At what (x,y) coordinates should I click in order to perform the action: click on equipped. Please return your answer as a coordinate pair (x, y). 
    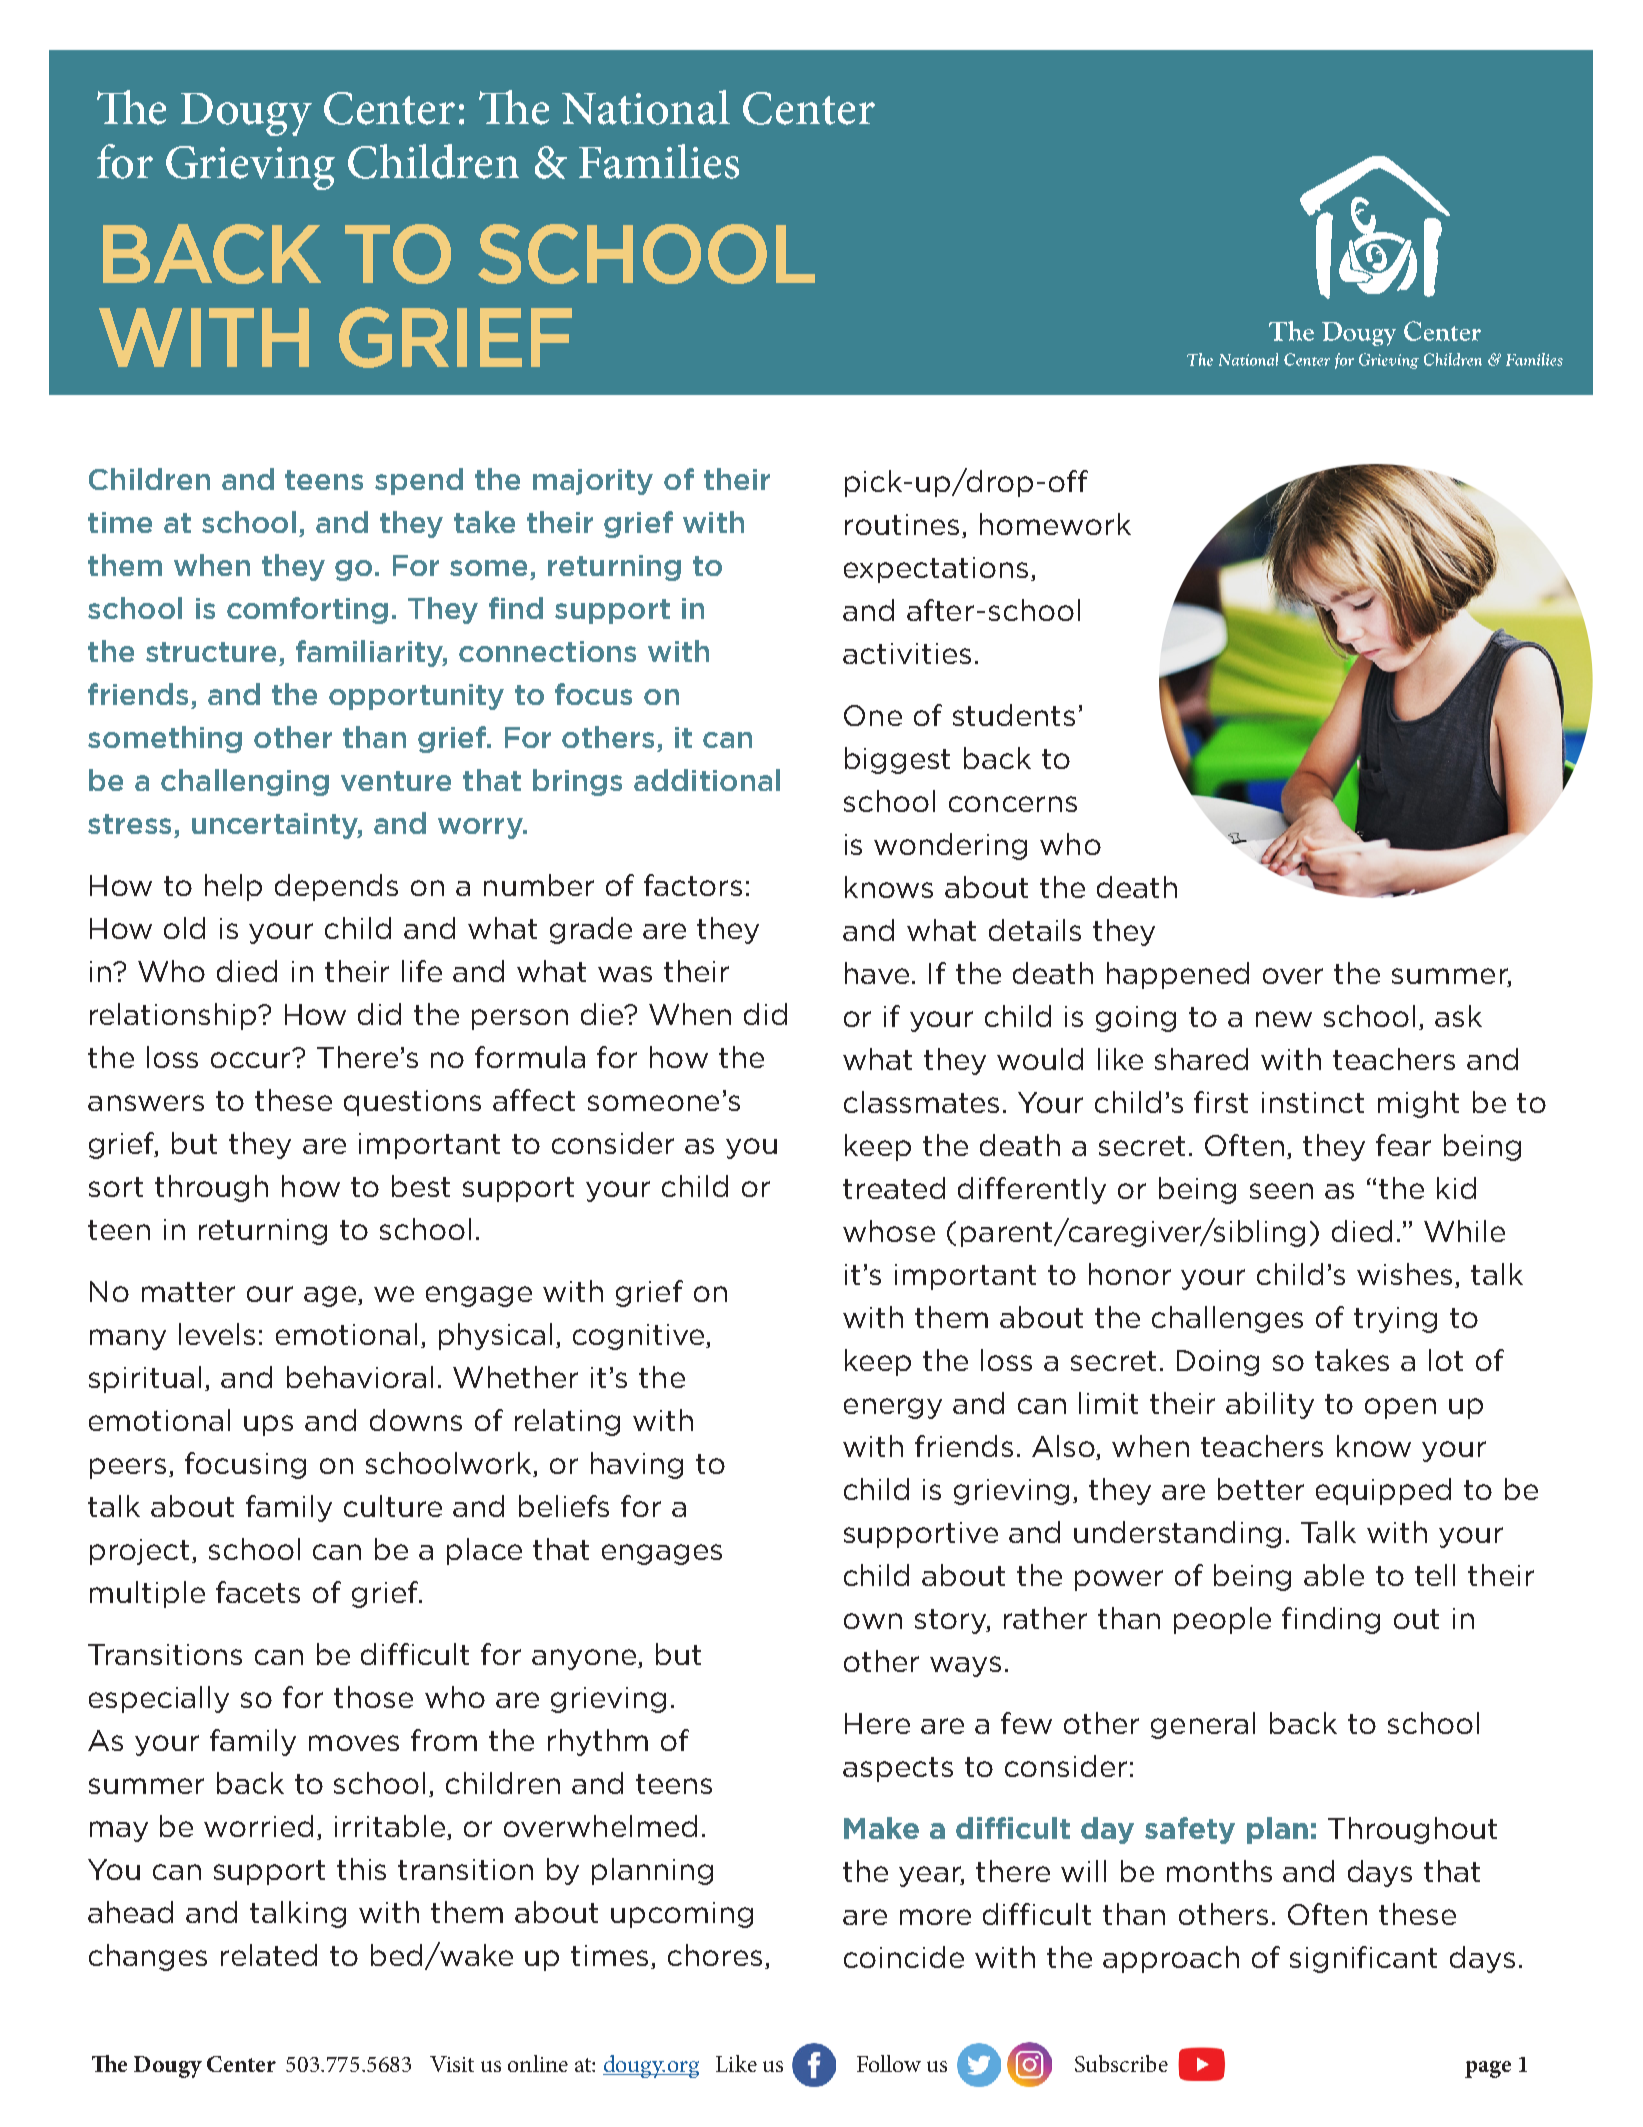
    Looking at the image, I should click on (1383, 1491).
